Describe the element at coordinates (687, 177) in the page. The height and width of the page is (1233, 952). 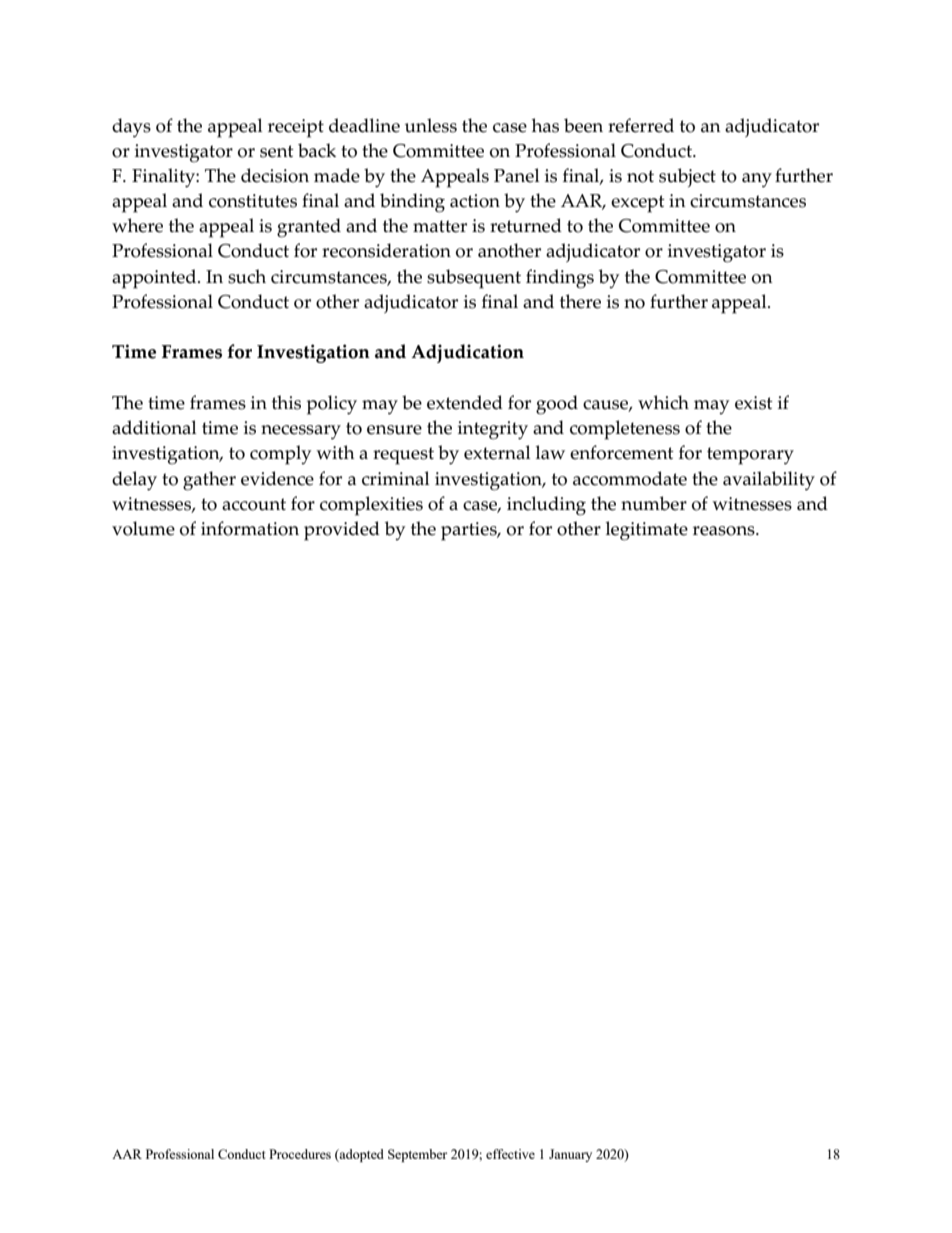
I see `subject` at that location.
